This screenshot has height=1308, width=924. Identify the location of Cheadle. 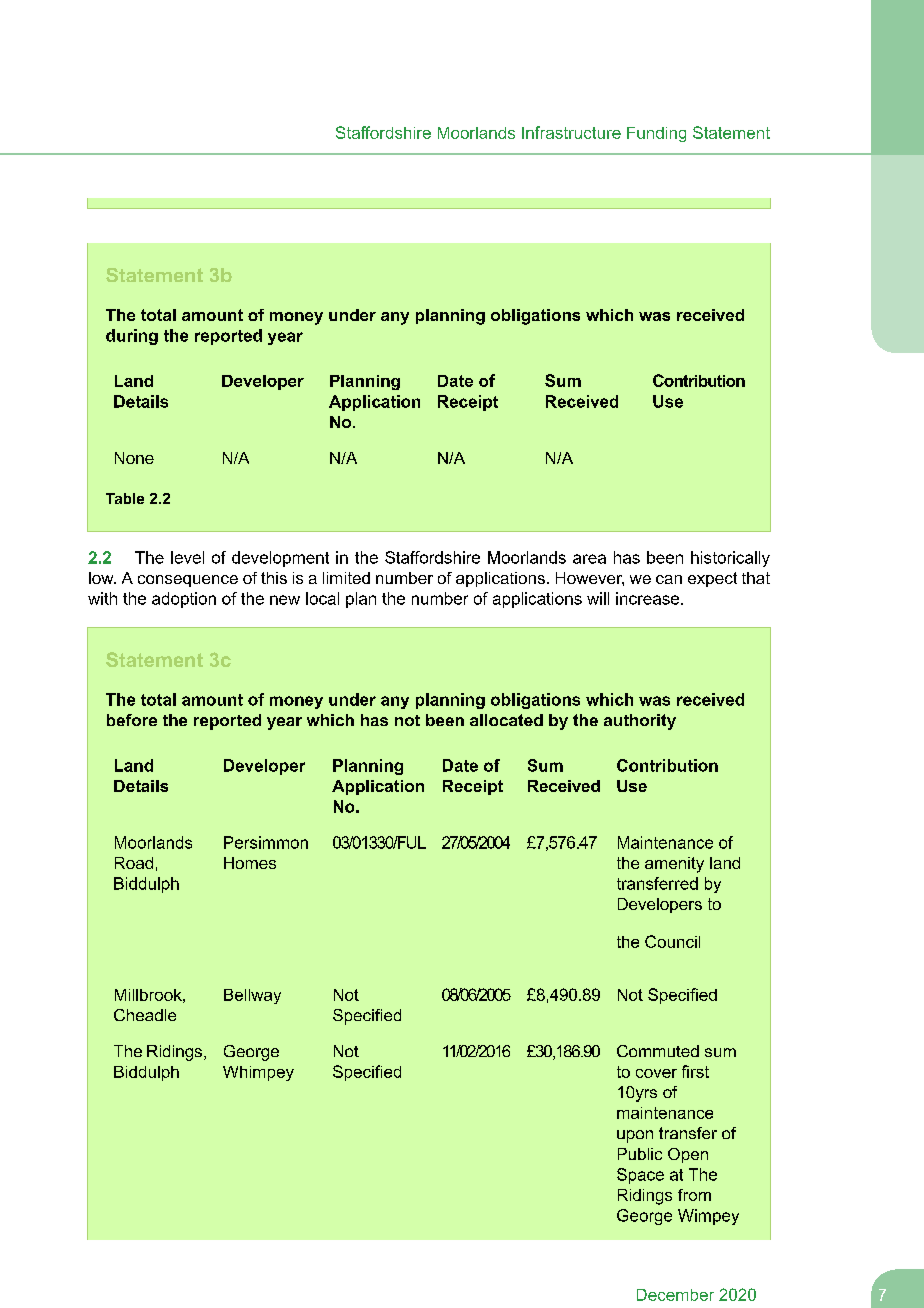
(145, 1015).
